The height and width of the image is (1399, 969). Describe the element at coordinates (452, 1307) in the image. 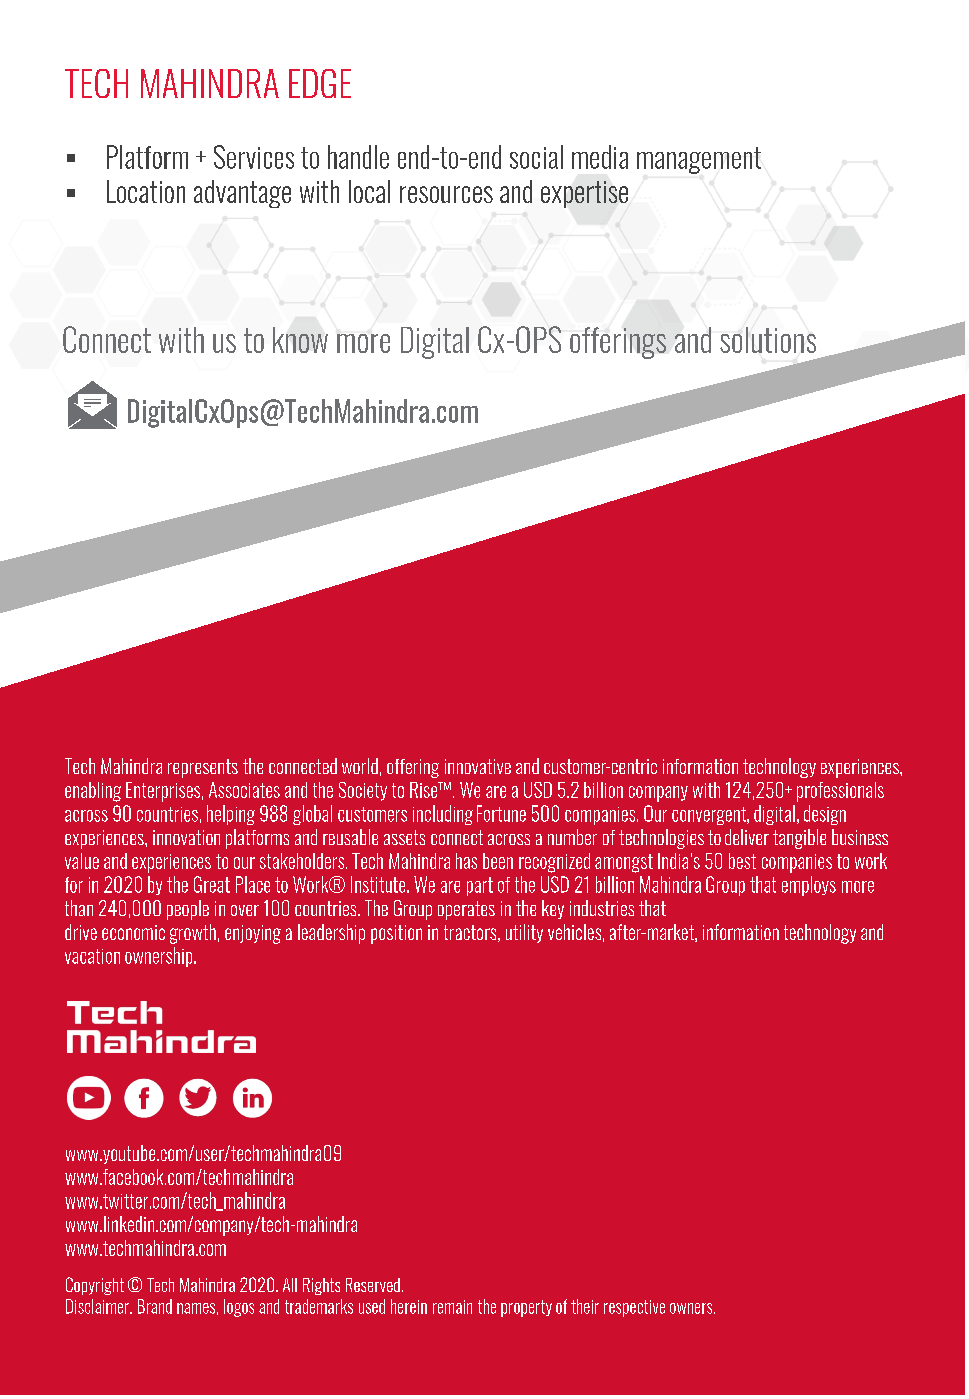

I see `remain` at that location.
